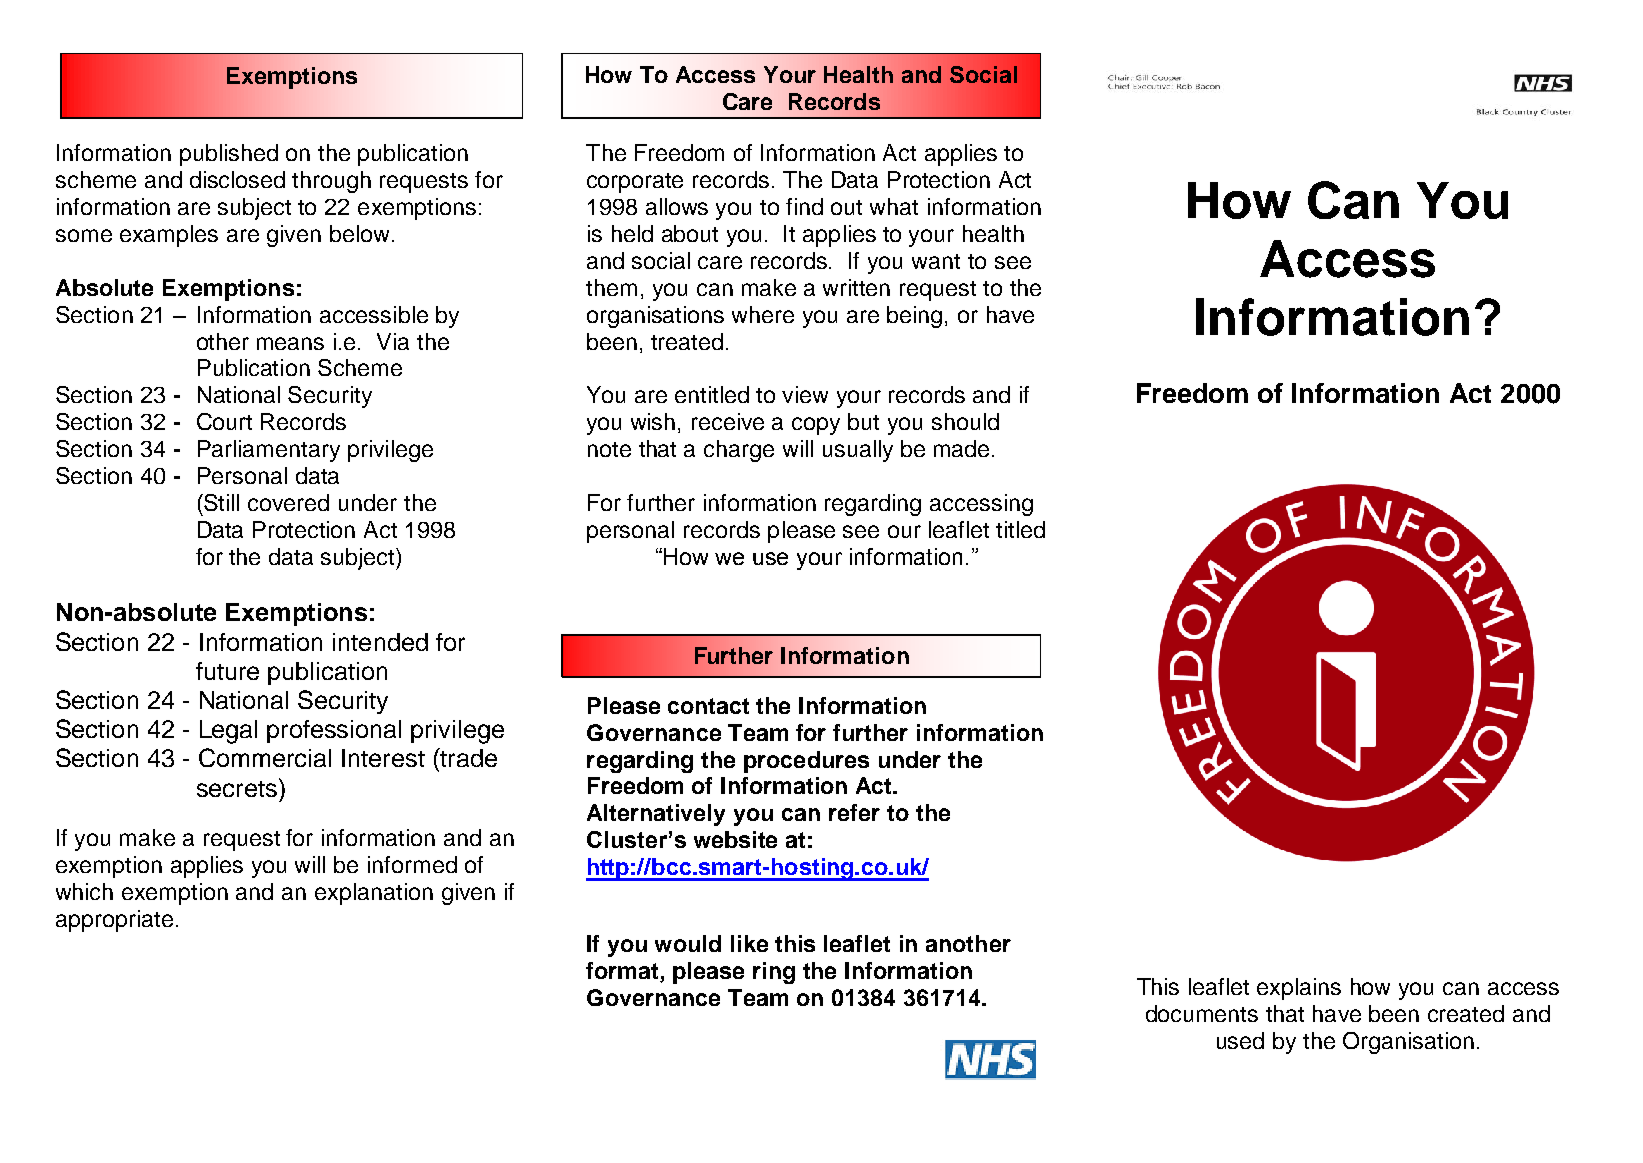 This image has width=1643, height=1163. Describe the element at coordinates (739, 451) in the image. I see `charge` at that location.
